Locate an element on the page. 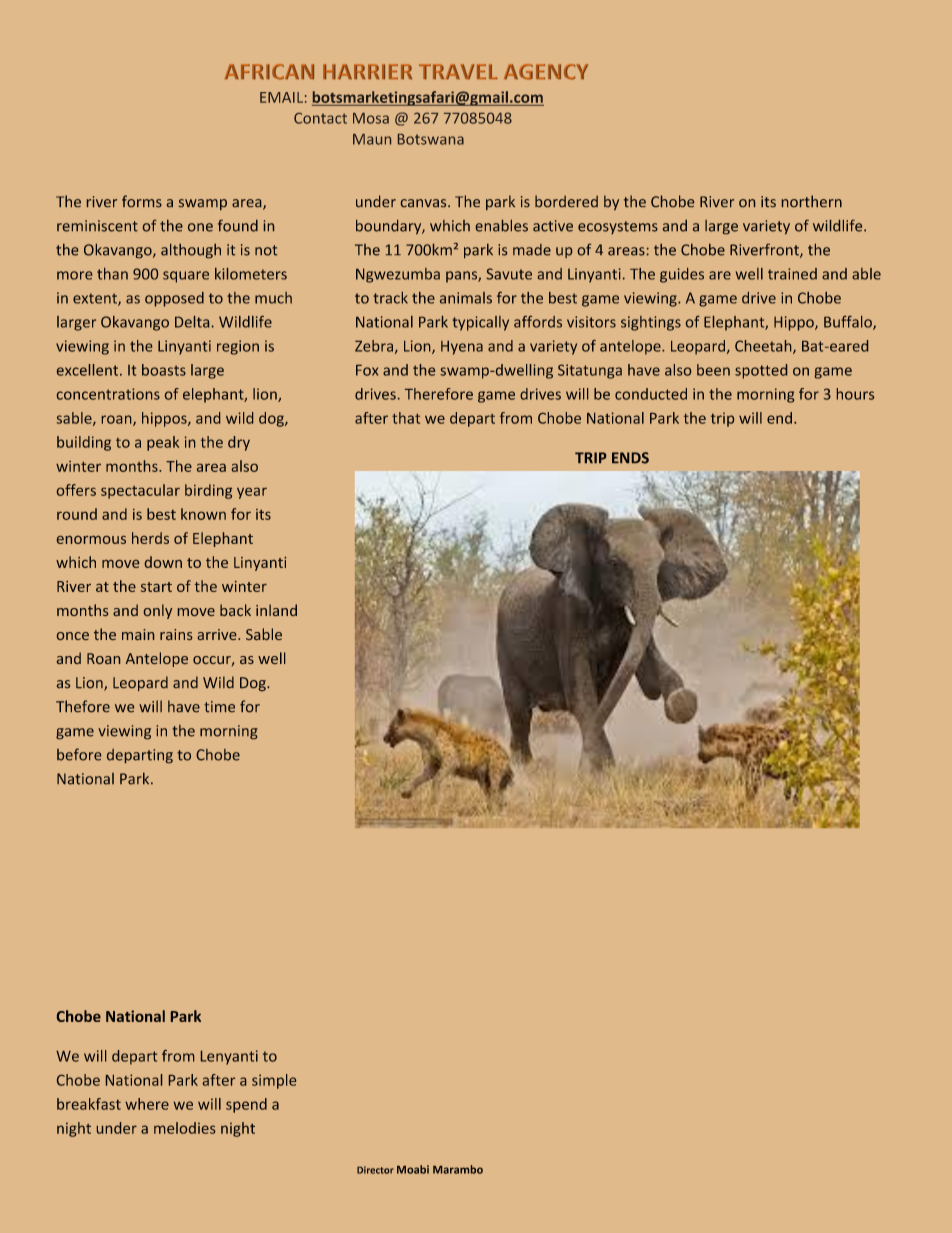 The width and height of the page is (952, 1233). melodies is located at coordinates (184, 1128).
